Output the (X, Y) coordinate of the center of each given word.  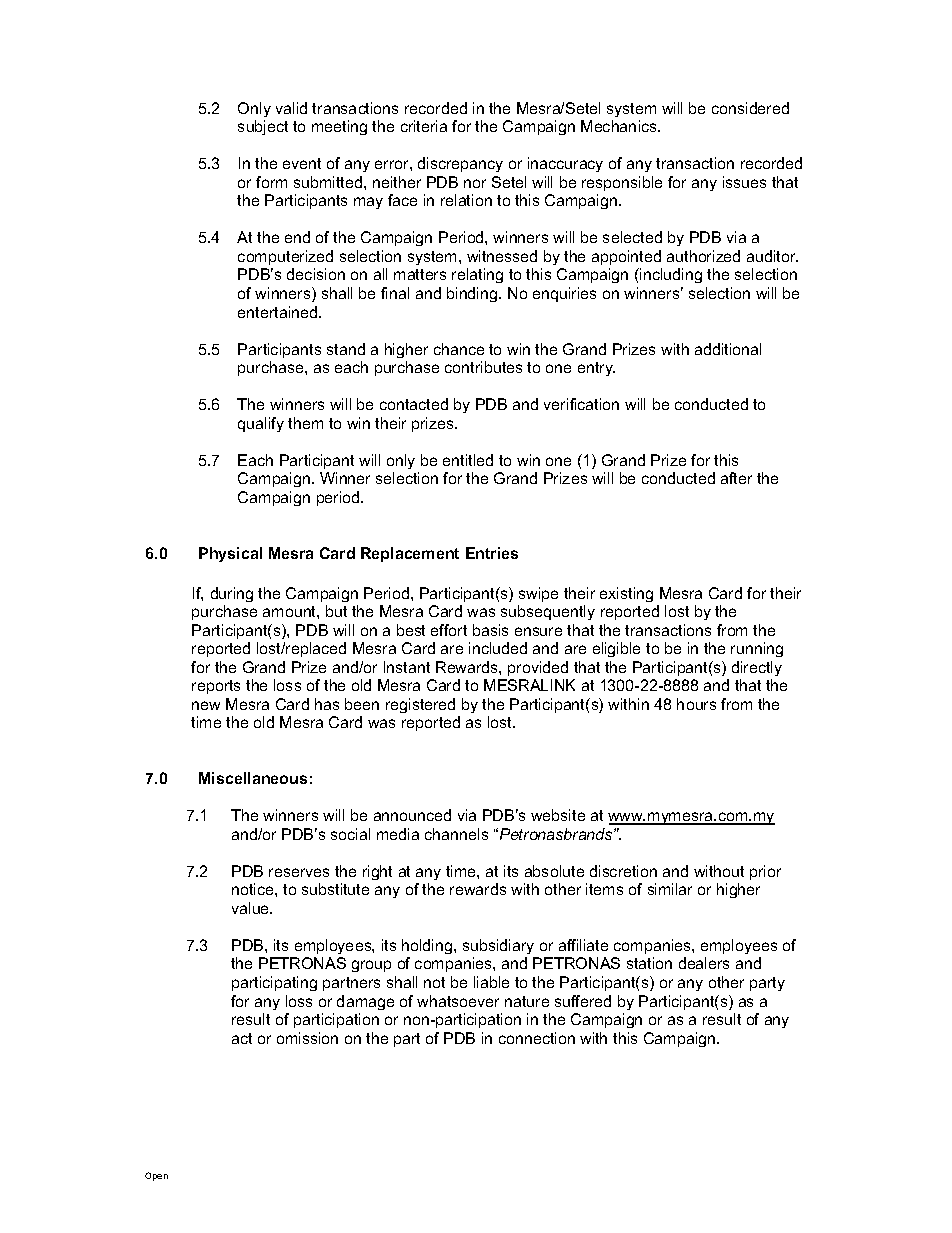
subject (263, 127)
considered (750, 108)
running (757, 649)
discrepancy (460, 164)
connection (537, 1038)
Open (156, 1176)
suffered (583, 1001)
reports (216, 687)
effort (449, 630)
